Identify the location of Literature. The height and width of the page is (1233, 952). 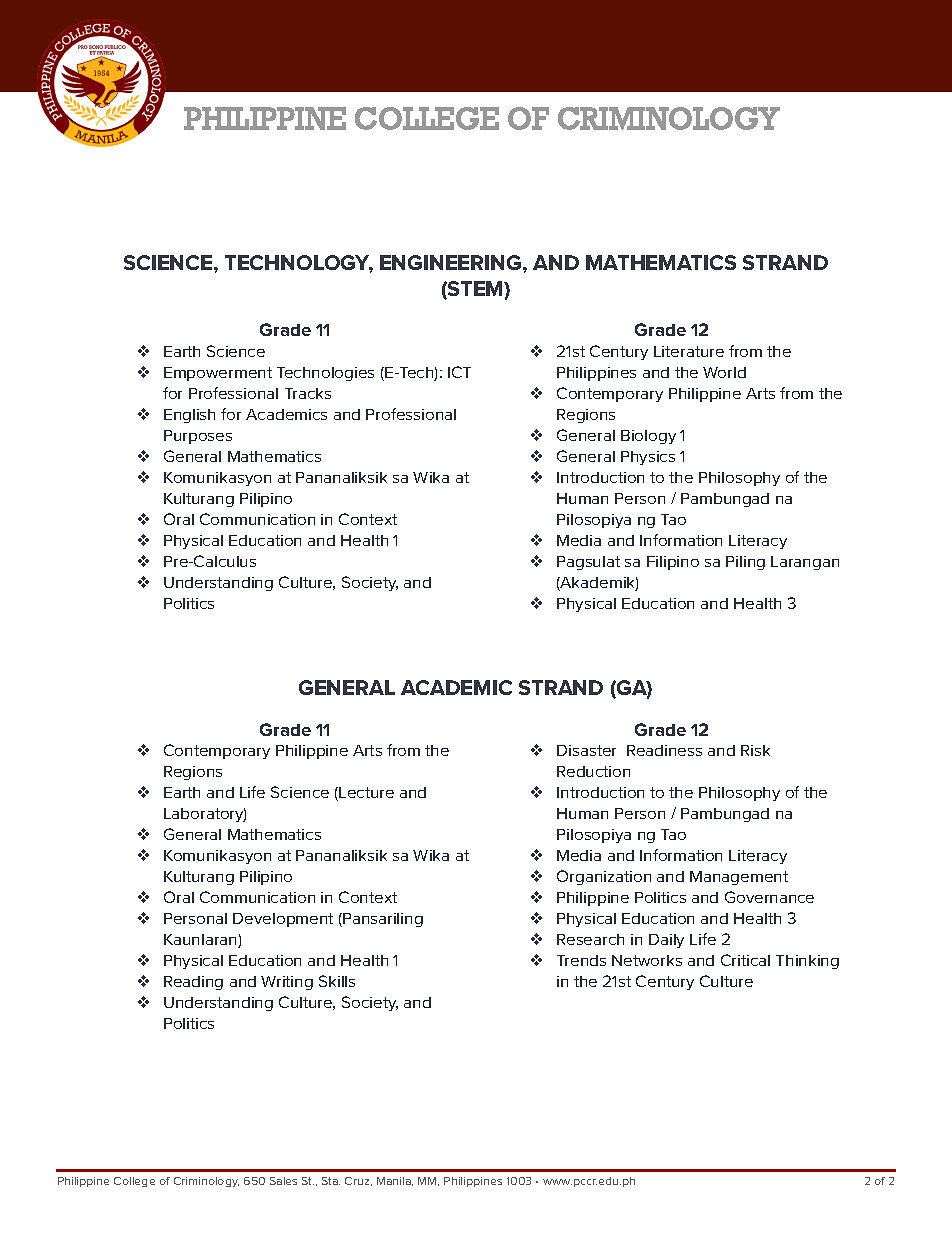
(689, 351).
